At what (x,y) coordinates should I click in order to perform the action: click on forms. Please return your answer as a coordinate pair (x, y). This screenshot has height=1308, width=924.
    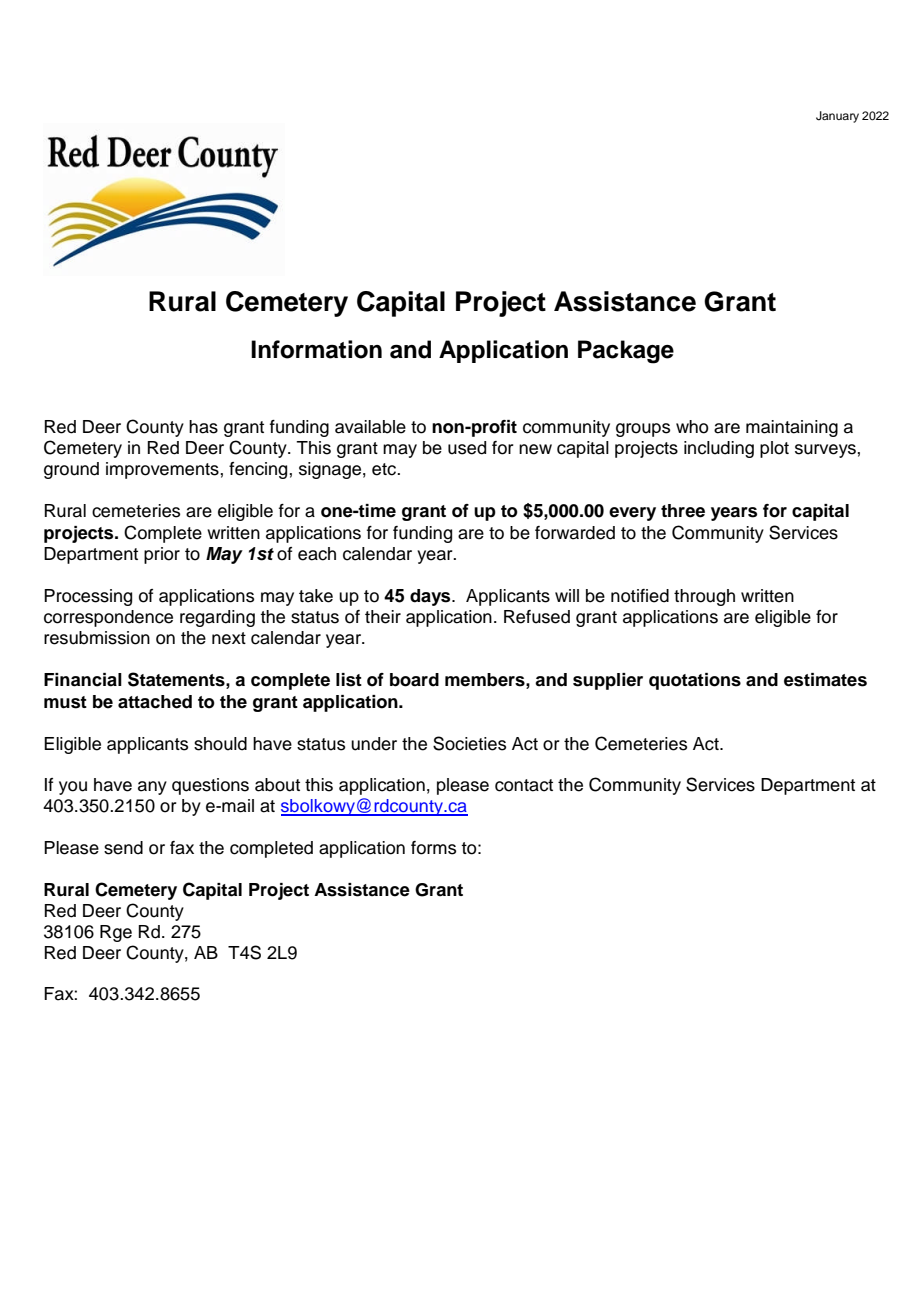
    Looking at the image, I should click on (433, 848).
